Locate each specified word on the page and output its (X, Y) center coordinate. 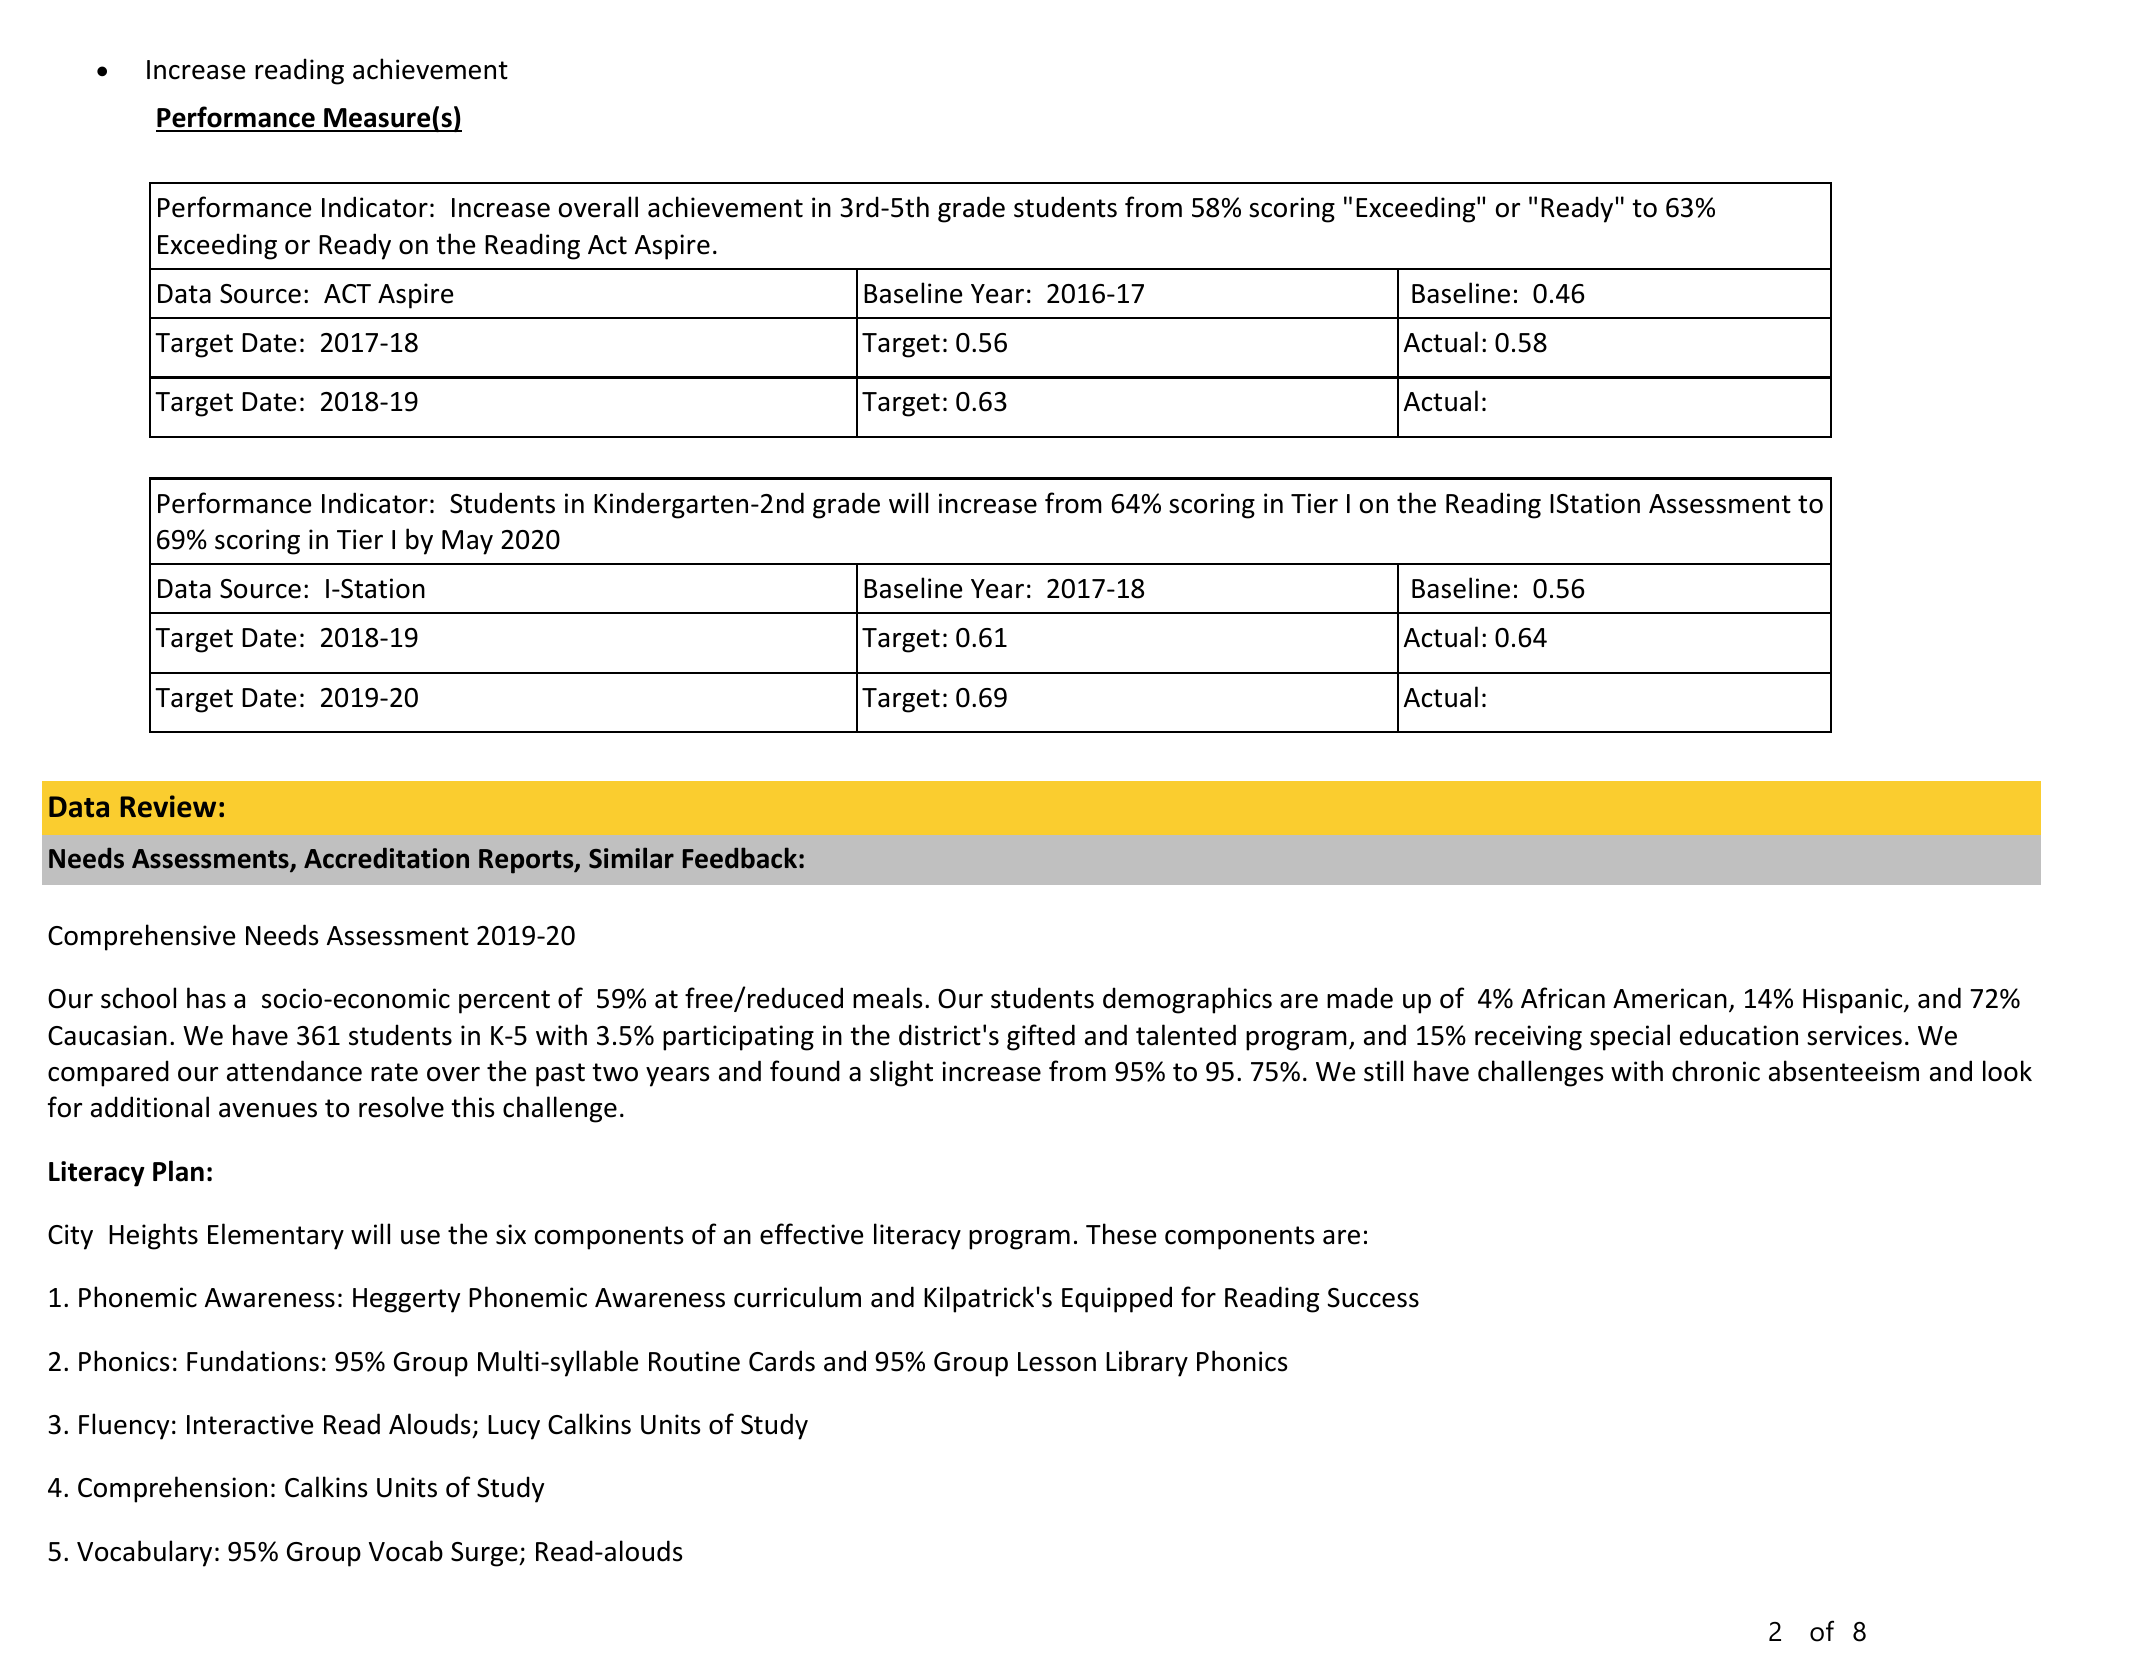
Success (1373, 1298)
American (1670, 998)
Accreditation (386, 858)
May (467, 542)
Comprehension (172, 1489)
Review (168, 806)
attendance (294, 1071)
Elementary (276, 1236)
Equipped (1117, 1299)
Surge (485, 1554)
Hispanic (1854, 1001)
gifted (1041, 1037)
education (1739, 1035)
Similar (631, 858)
